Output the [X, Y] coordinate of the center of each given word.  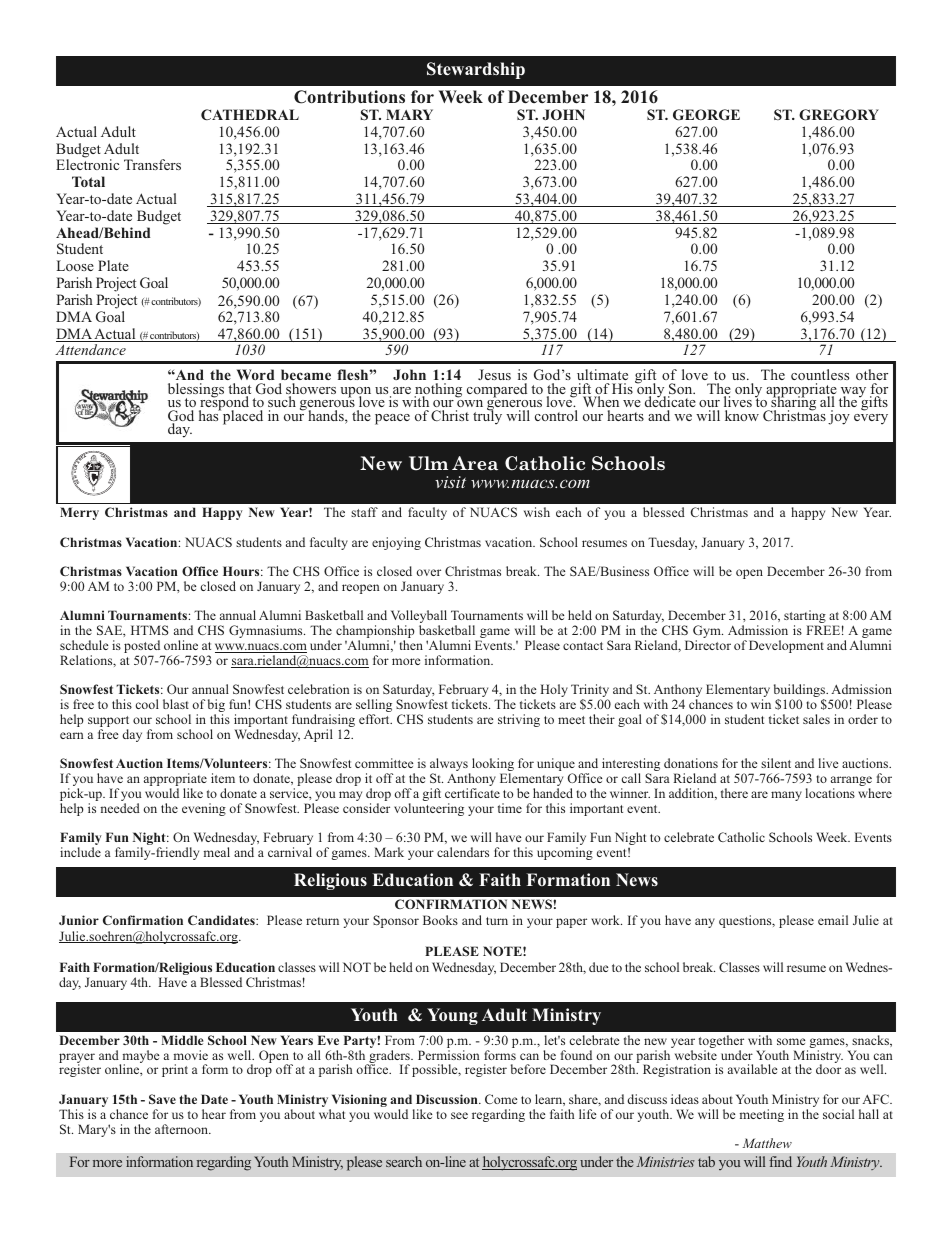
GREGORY [839, 115]
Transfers [152, 164]
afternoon [183, 1129]
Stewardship [476, 70]
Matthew [767, 1143]
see [459, 1115]
